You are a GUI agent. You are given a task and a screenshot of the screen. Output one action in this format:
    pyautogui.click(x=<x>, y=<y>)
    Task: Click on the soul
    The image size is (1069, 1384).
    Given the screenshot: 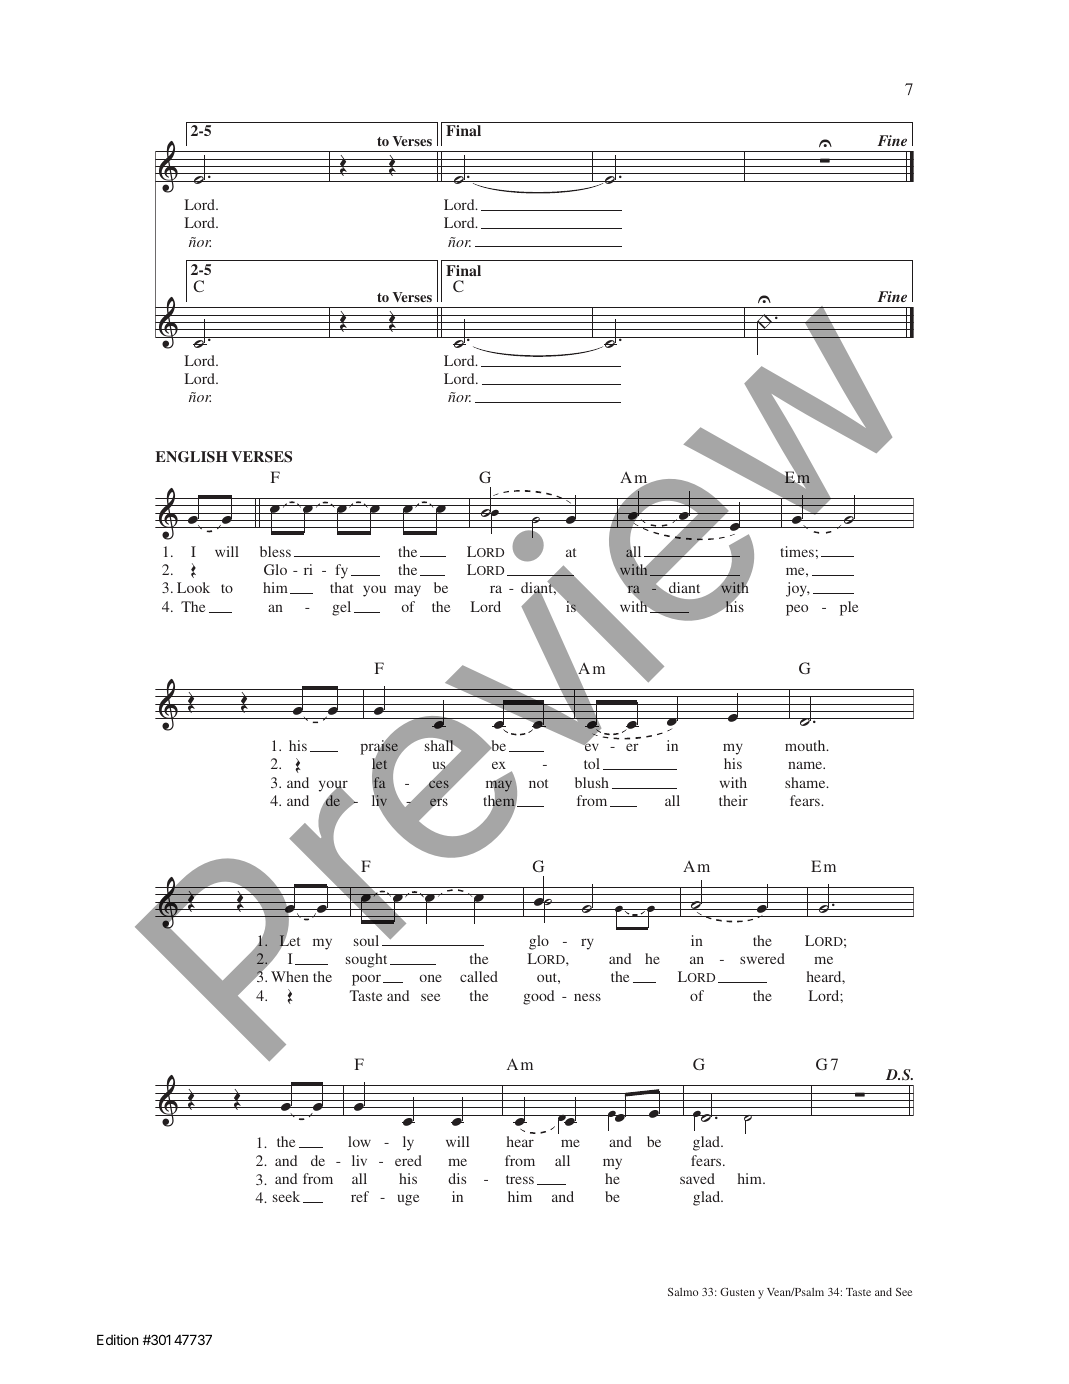 What is the action you would take?
    pyautogui.click(x=366, y=940)
